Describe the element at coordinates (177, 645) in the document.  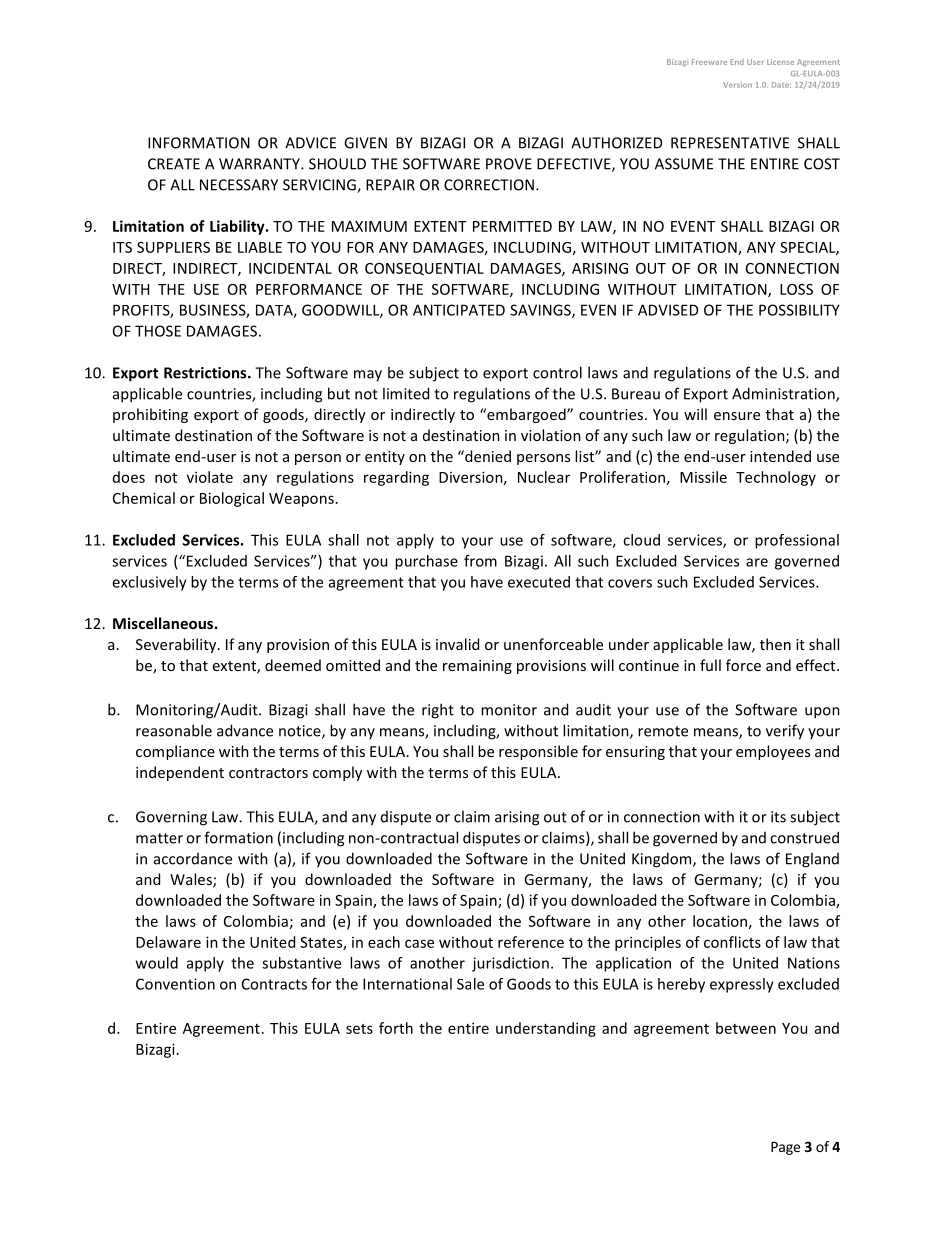
I see `Severability` at that location.
